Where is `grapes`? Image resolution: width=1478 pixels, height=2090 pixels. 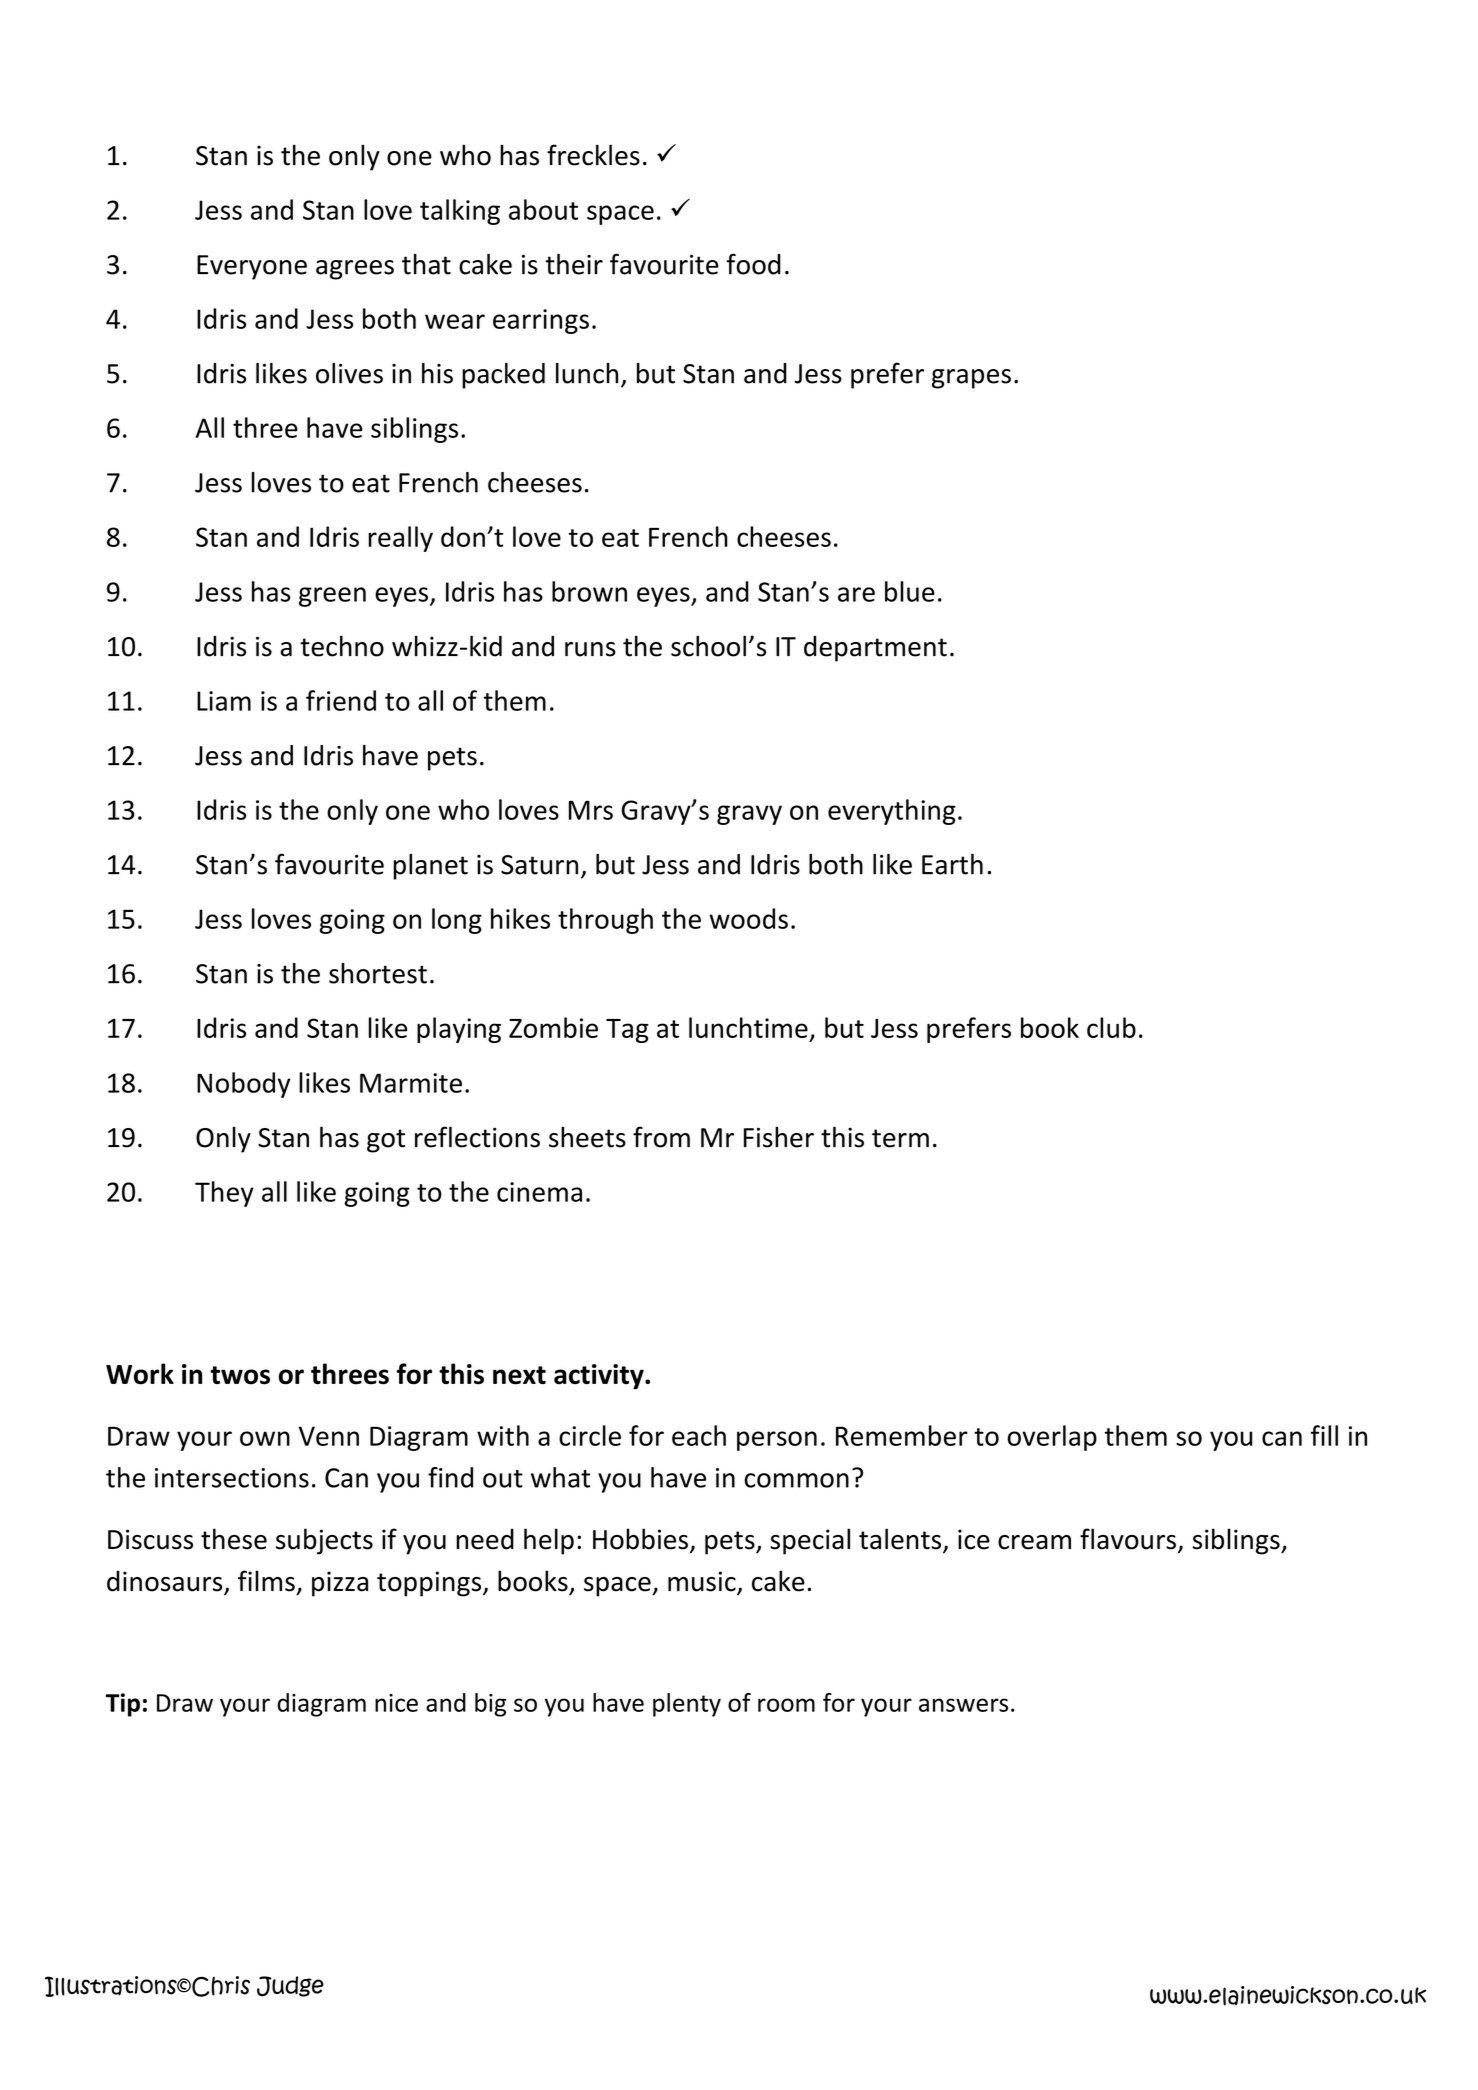 grapes is located at coordinates (971, 379).
